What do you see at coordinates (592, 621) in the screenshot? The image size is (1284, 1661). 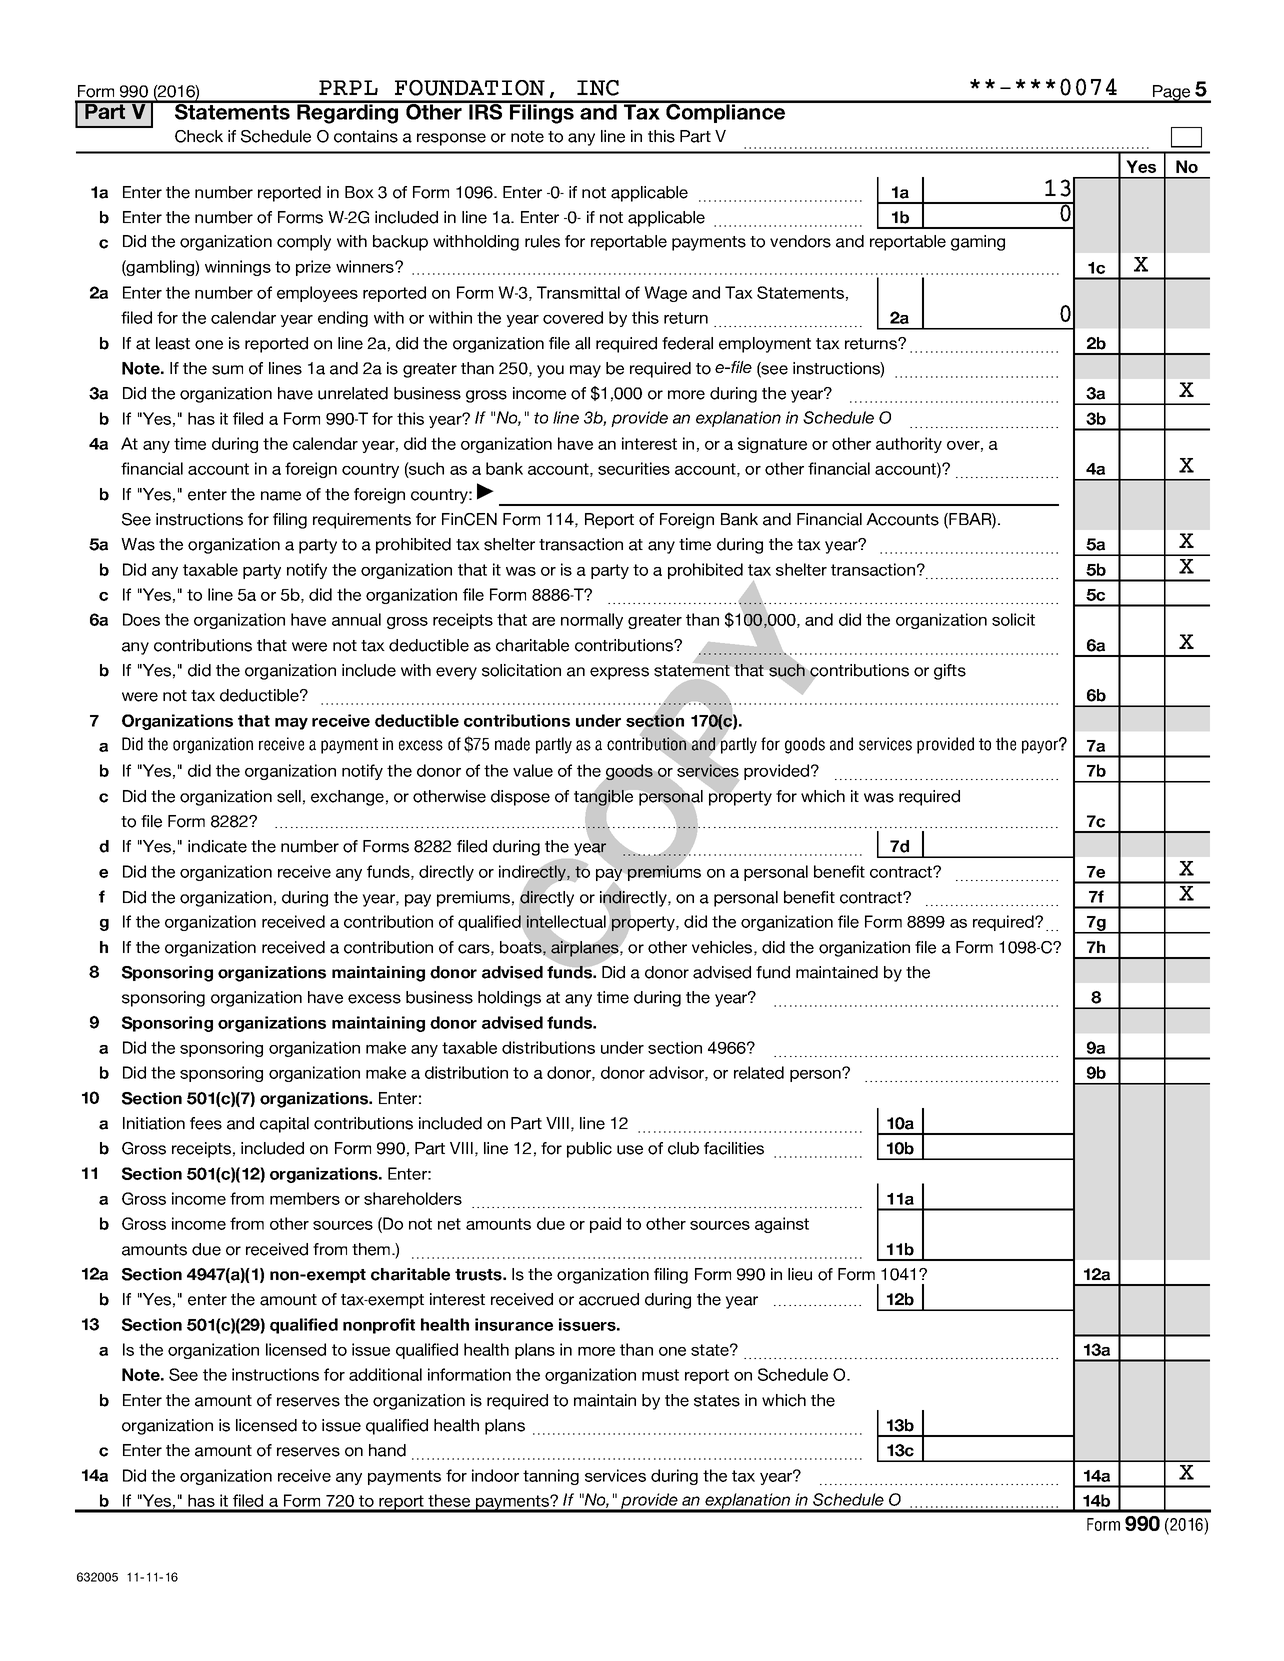 I see `normally` at bounding box center [592, 621].
